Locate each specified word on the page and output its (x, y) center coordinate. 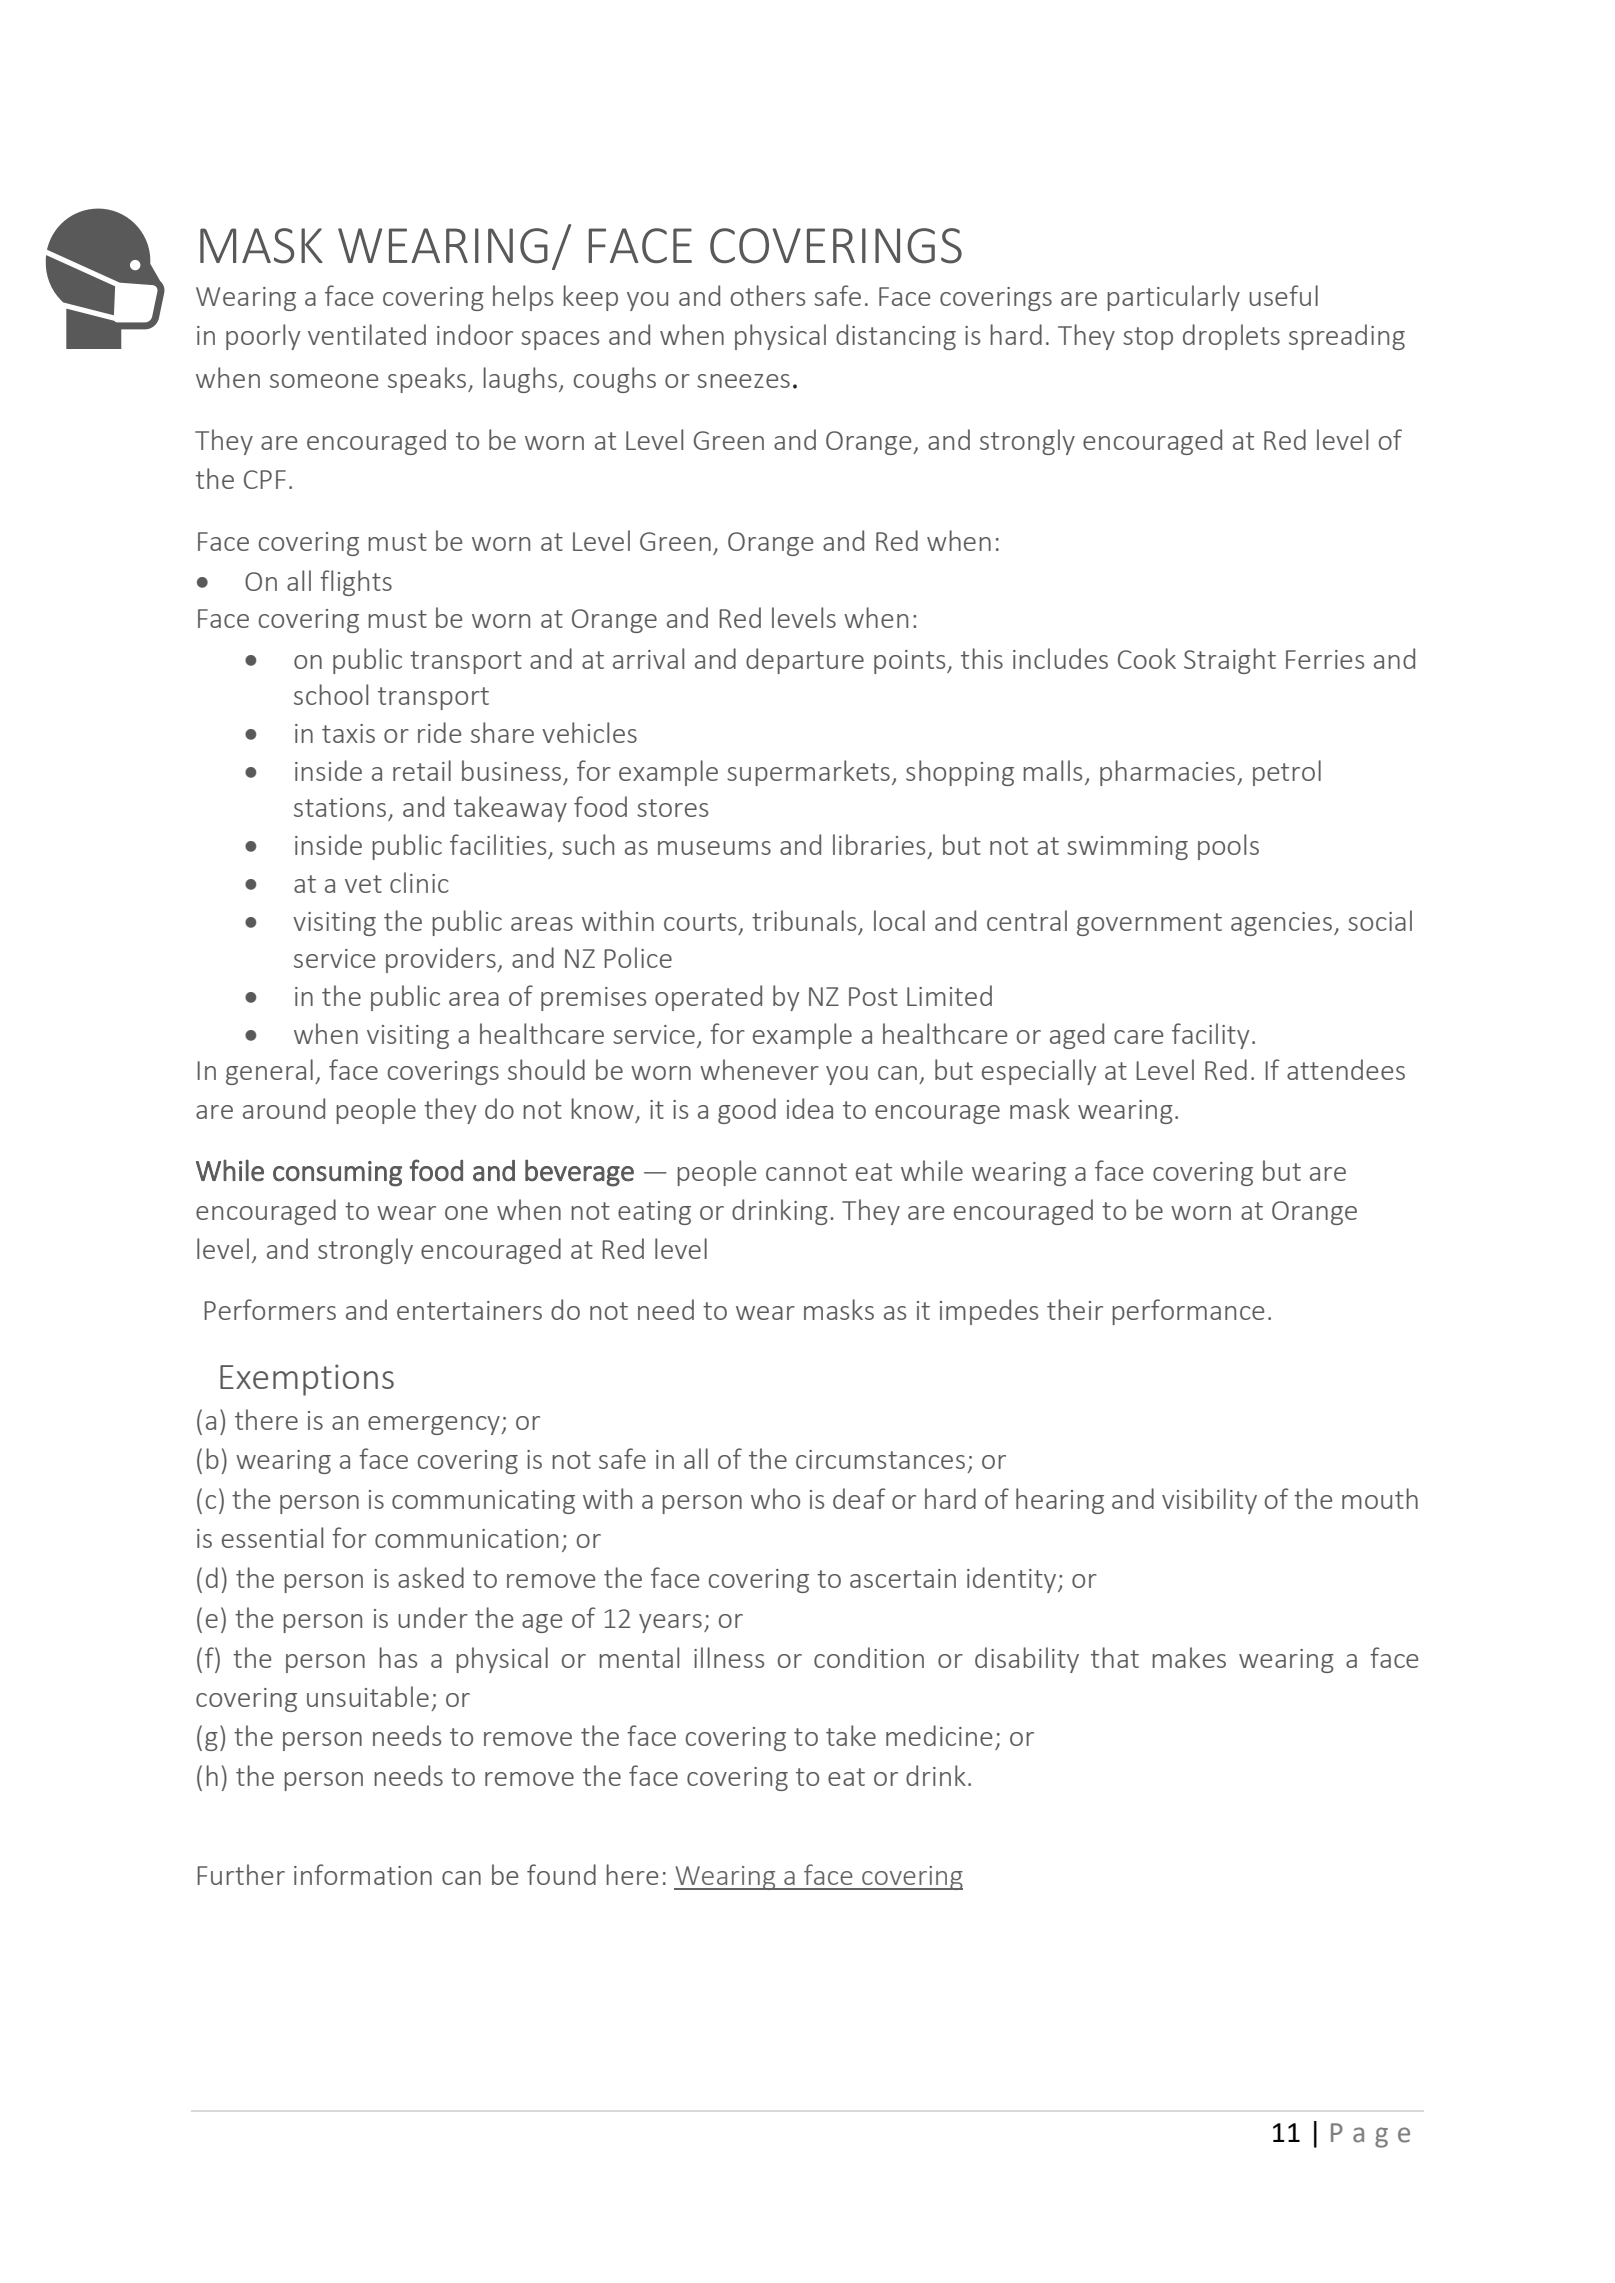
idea (810, 1108)
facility (1210, 1036)
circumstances (880, 1459)
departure (805, 661)
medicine (939, 1735)
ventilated (367, 334)
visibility (1209, 1501)
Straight (1230, 661)
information (363, 1874)
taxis (348, 733)
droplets (1231, 337)
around (284, 1108)
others (768, 295)
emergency (435, 1425)
